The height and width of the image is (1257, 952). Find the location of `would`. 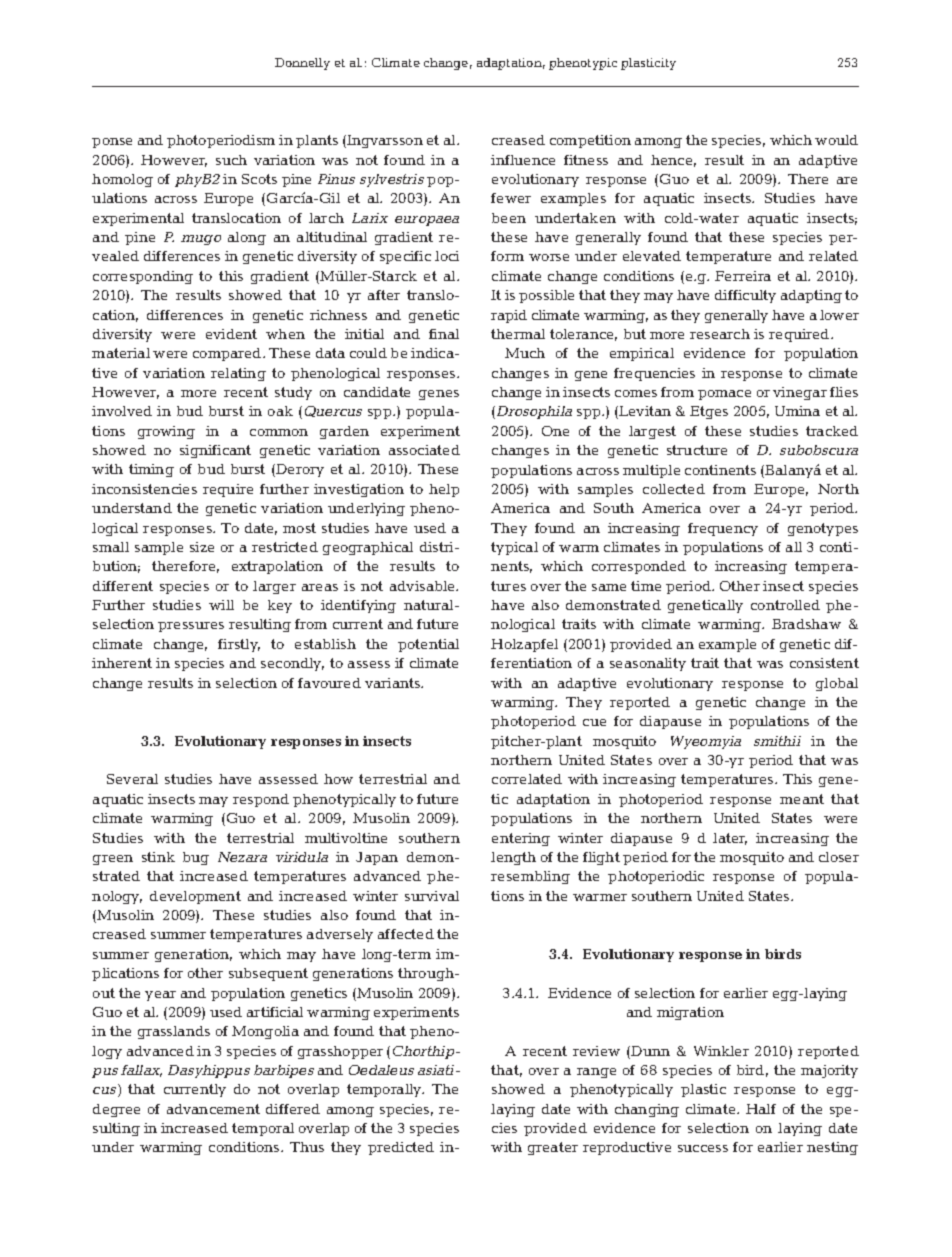

would is located at coordinates (836, 140).
